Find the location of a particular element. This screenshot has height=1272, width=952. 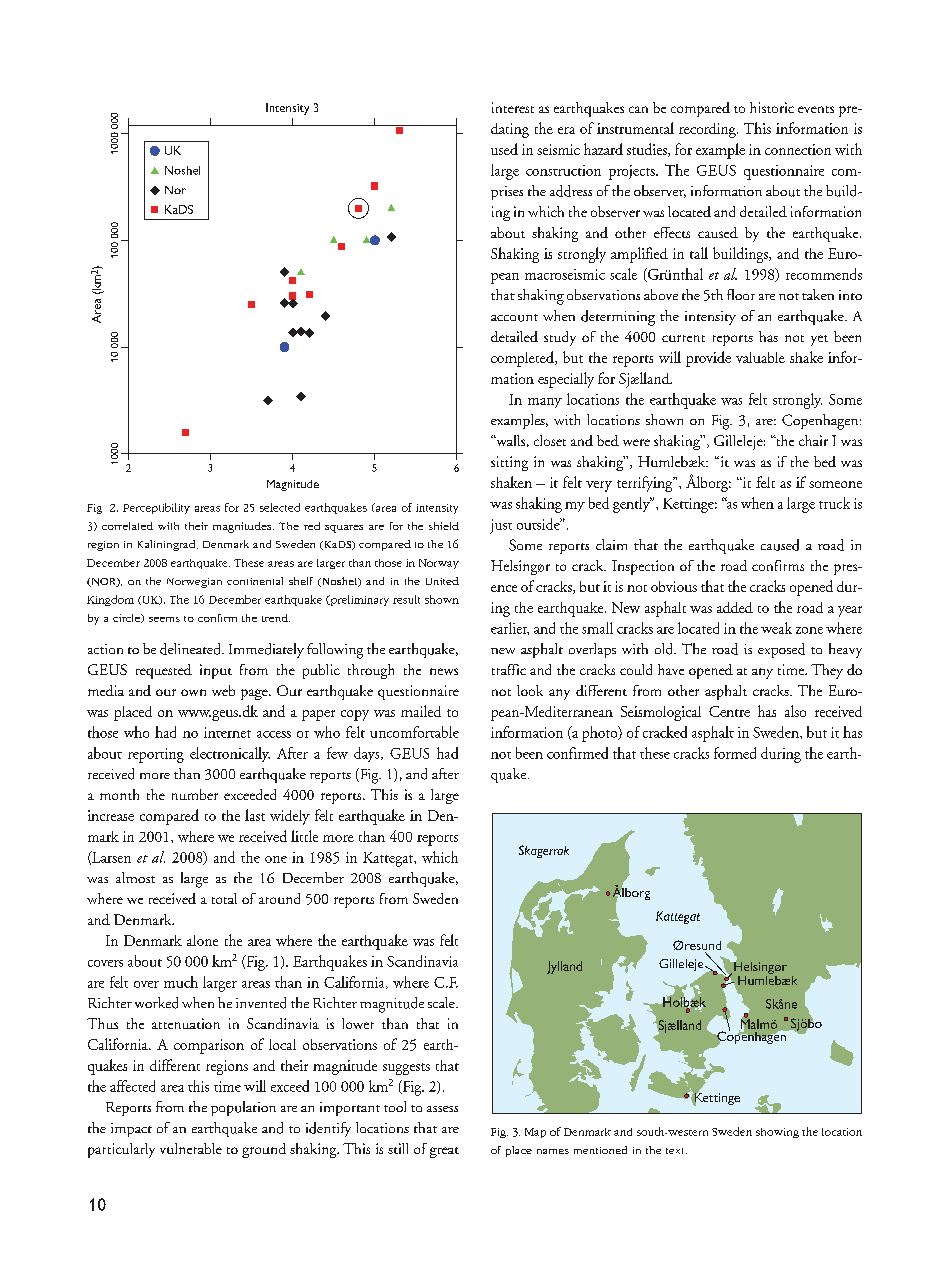

delineated is located at coordinates (191, 649).
